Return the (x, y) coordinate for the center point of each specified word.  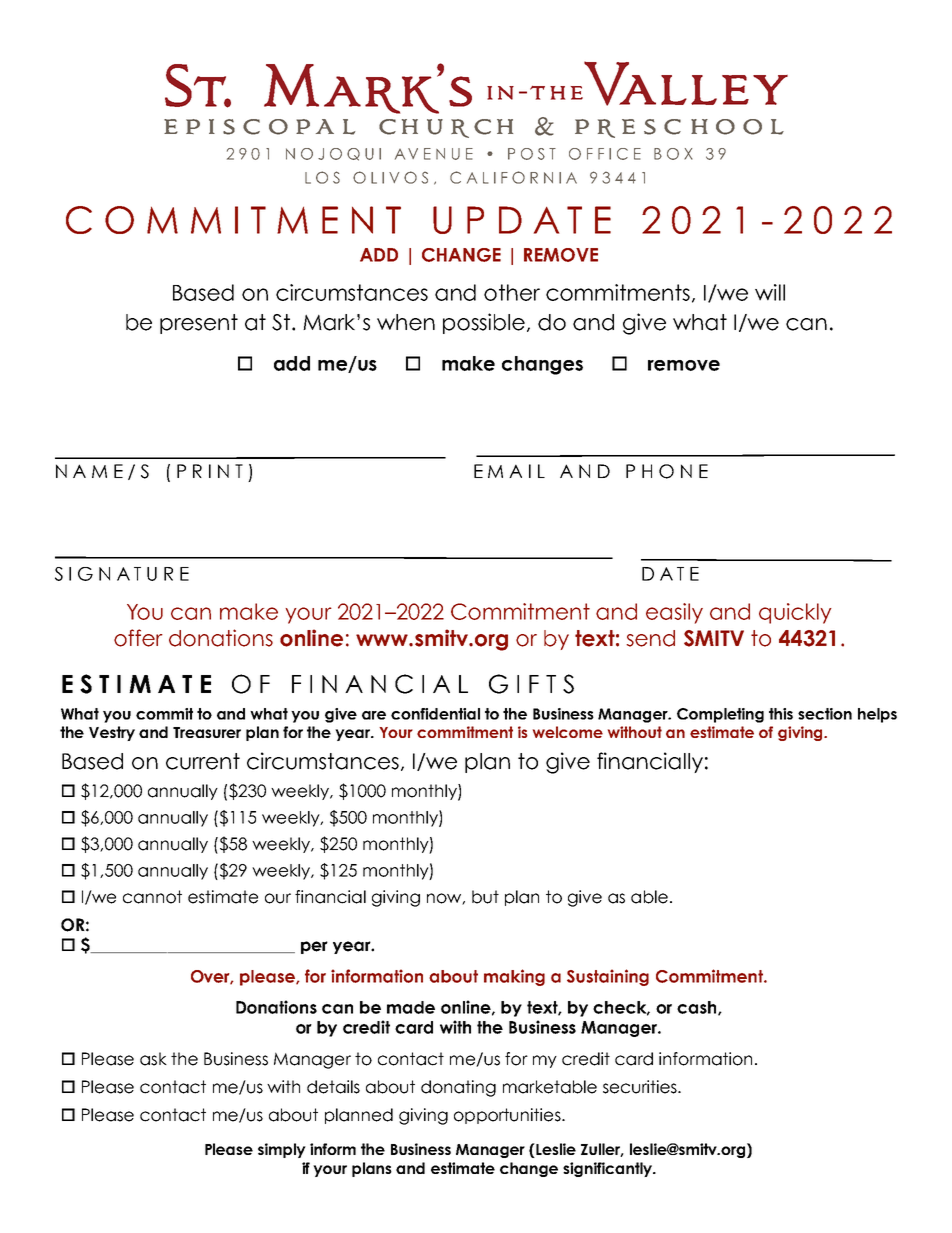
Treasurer (207, 732)
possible (484, 323)
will (770, 292)
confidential (435, 714)
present (199, 324)
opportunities (508, 1116)
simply (282, 1150)
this (781, 714)
